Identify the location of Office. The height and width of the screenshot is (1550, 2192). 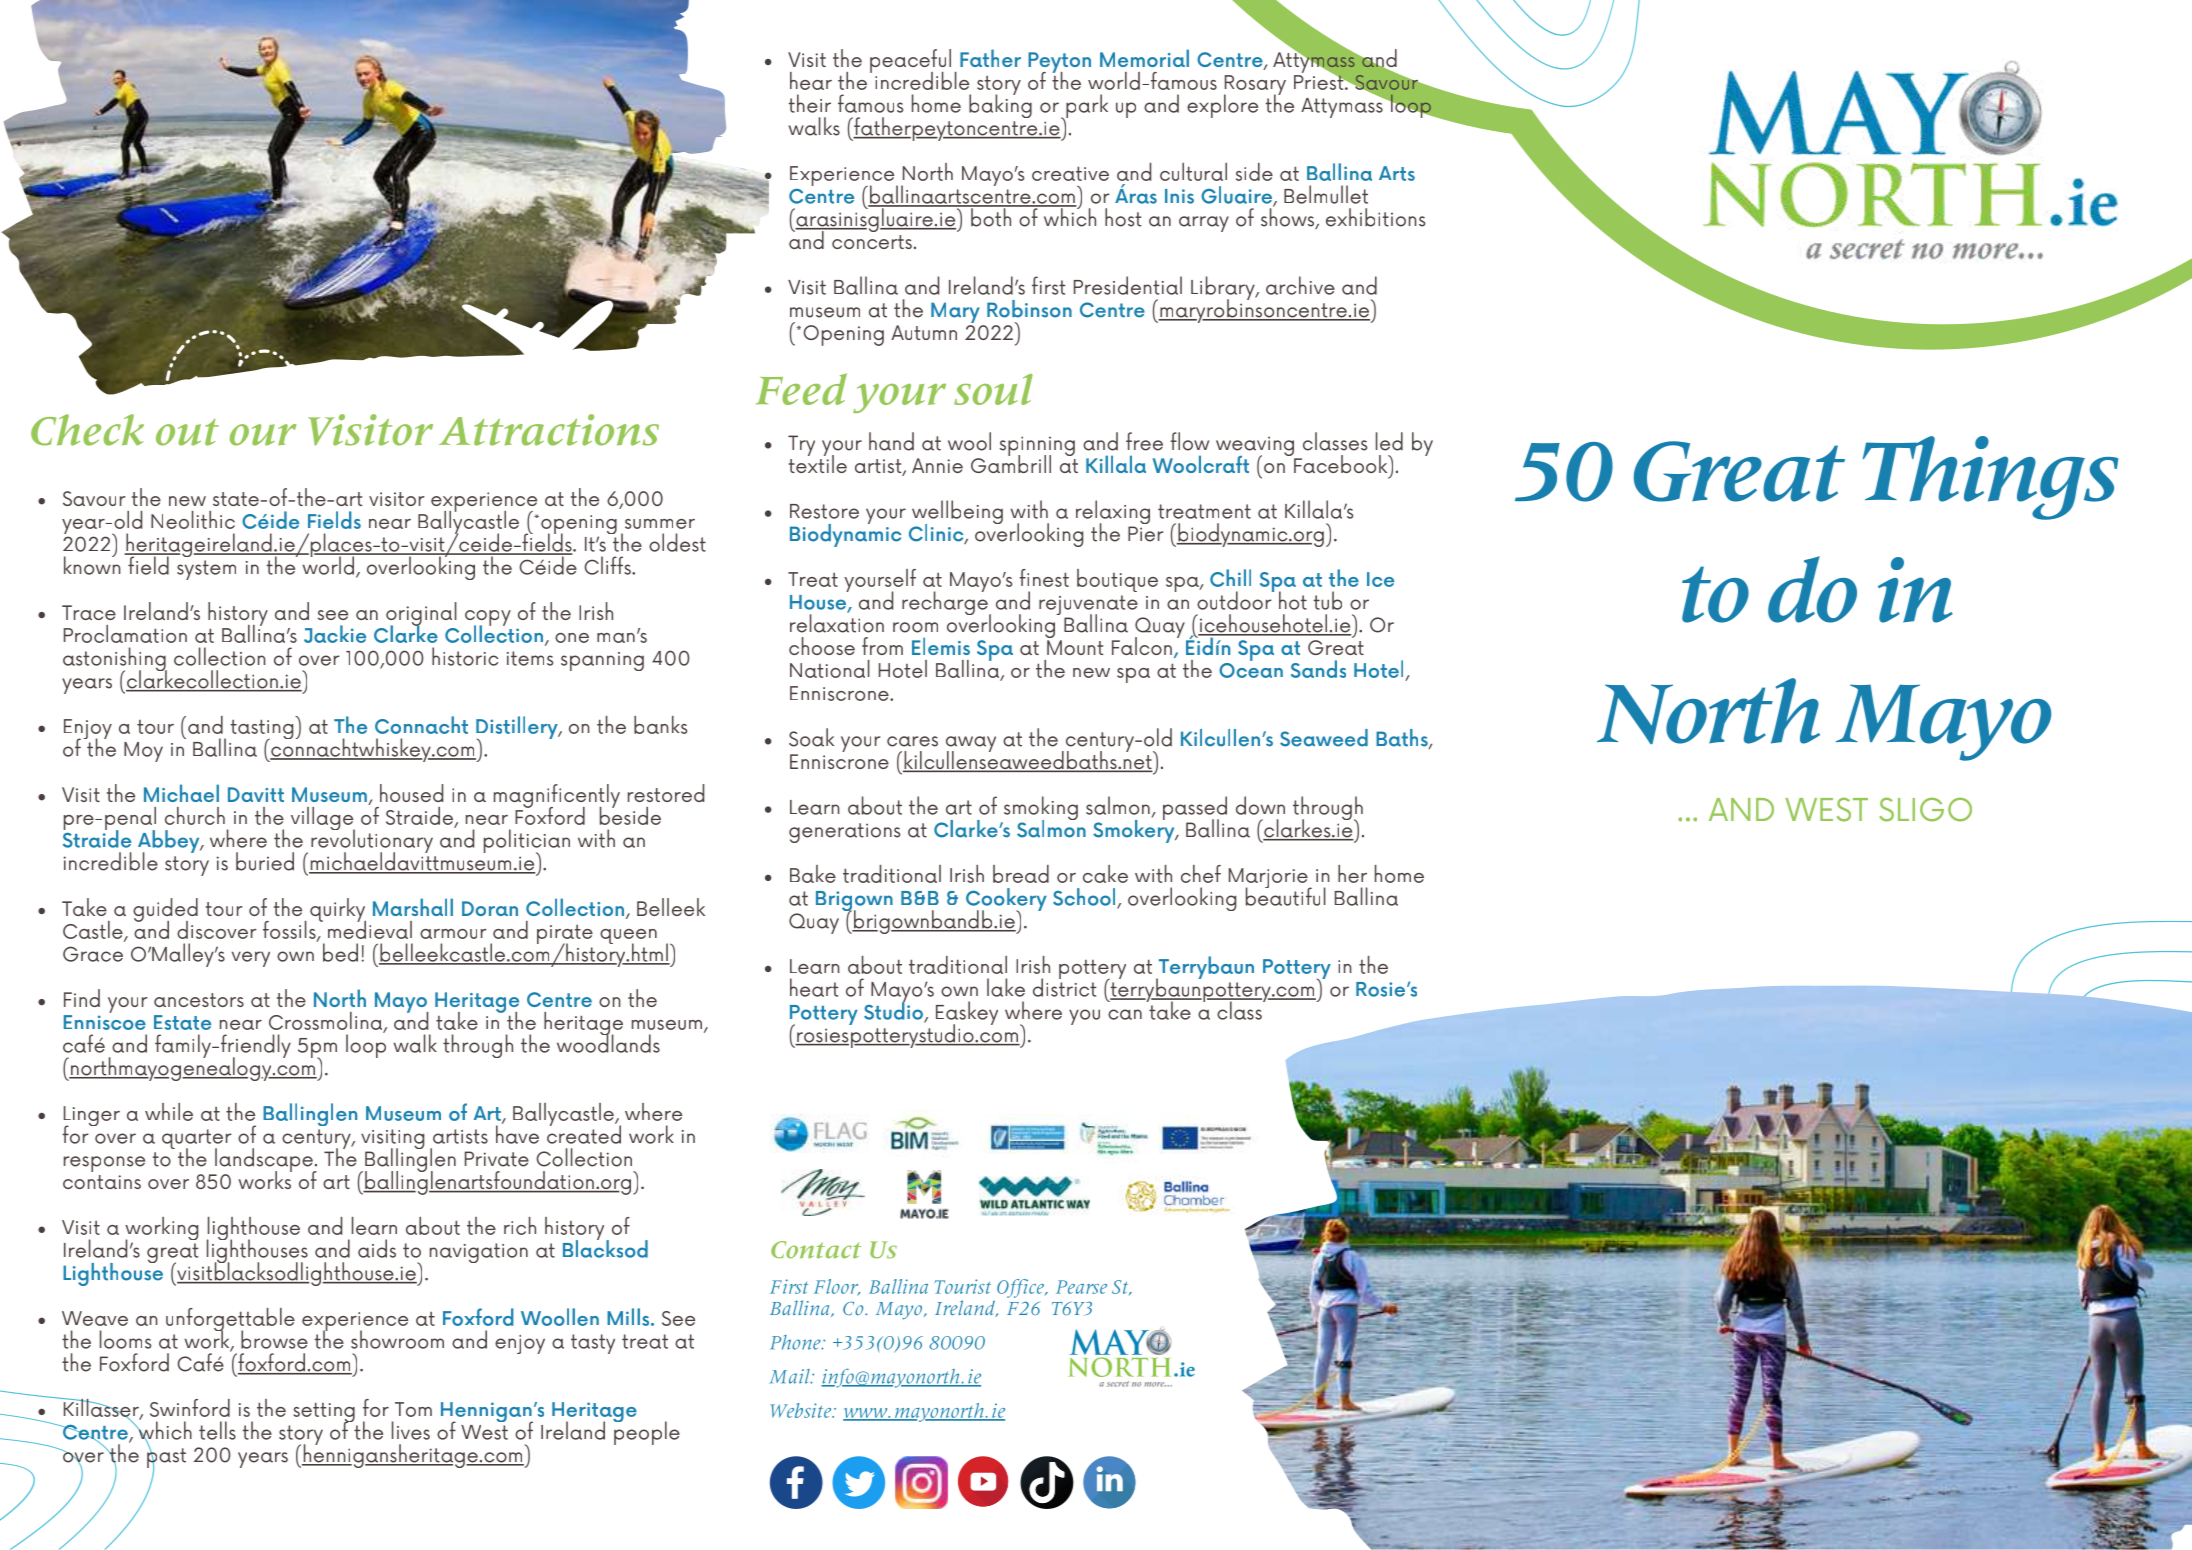
(1021, 1288).
